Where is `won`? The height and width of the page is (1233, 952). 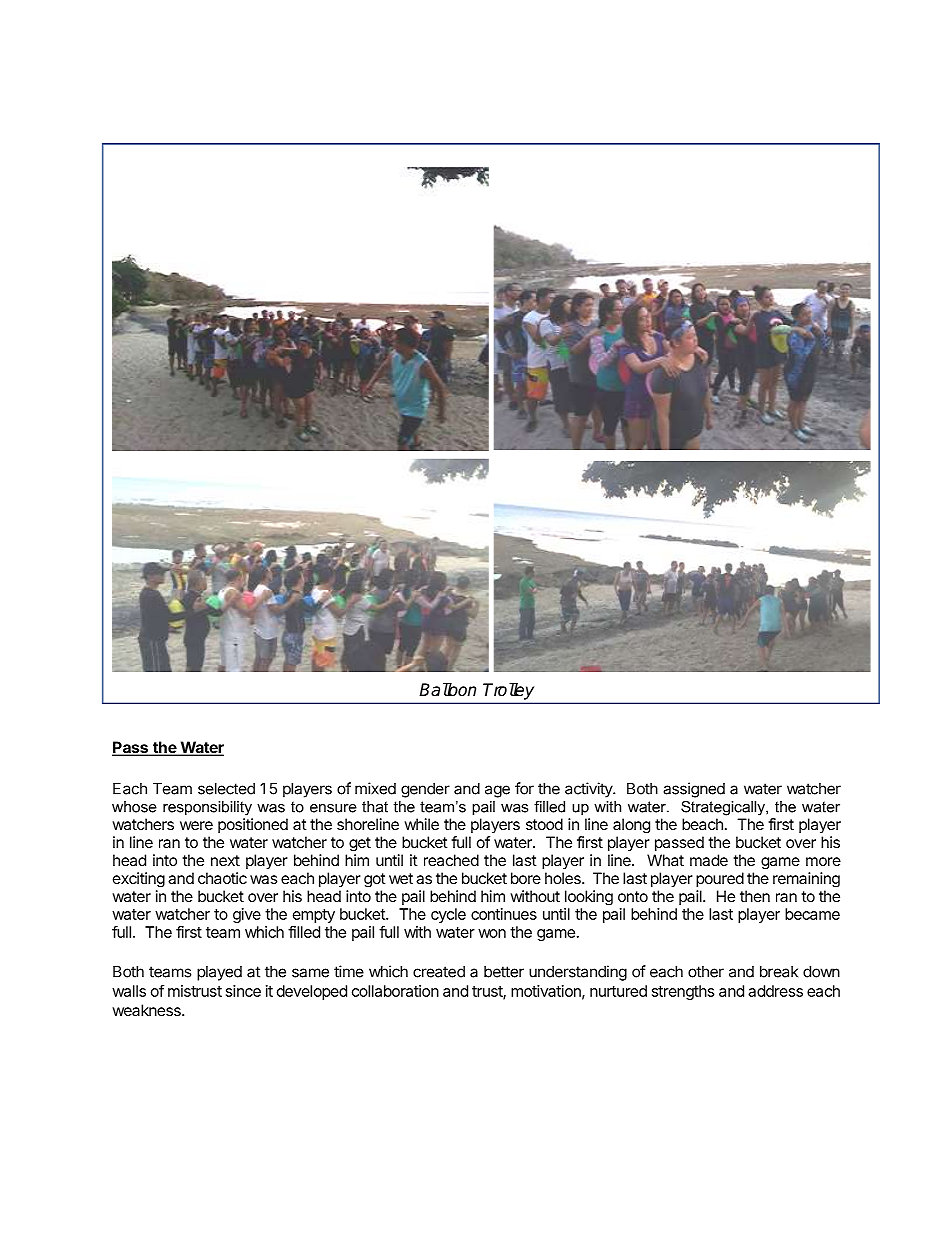
won is located at coordinates (492, 933).
